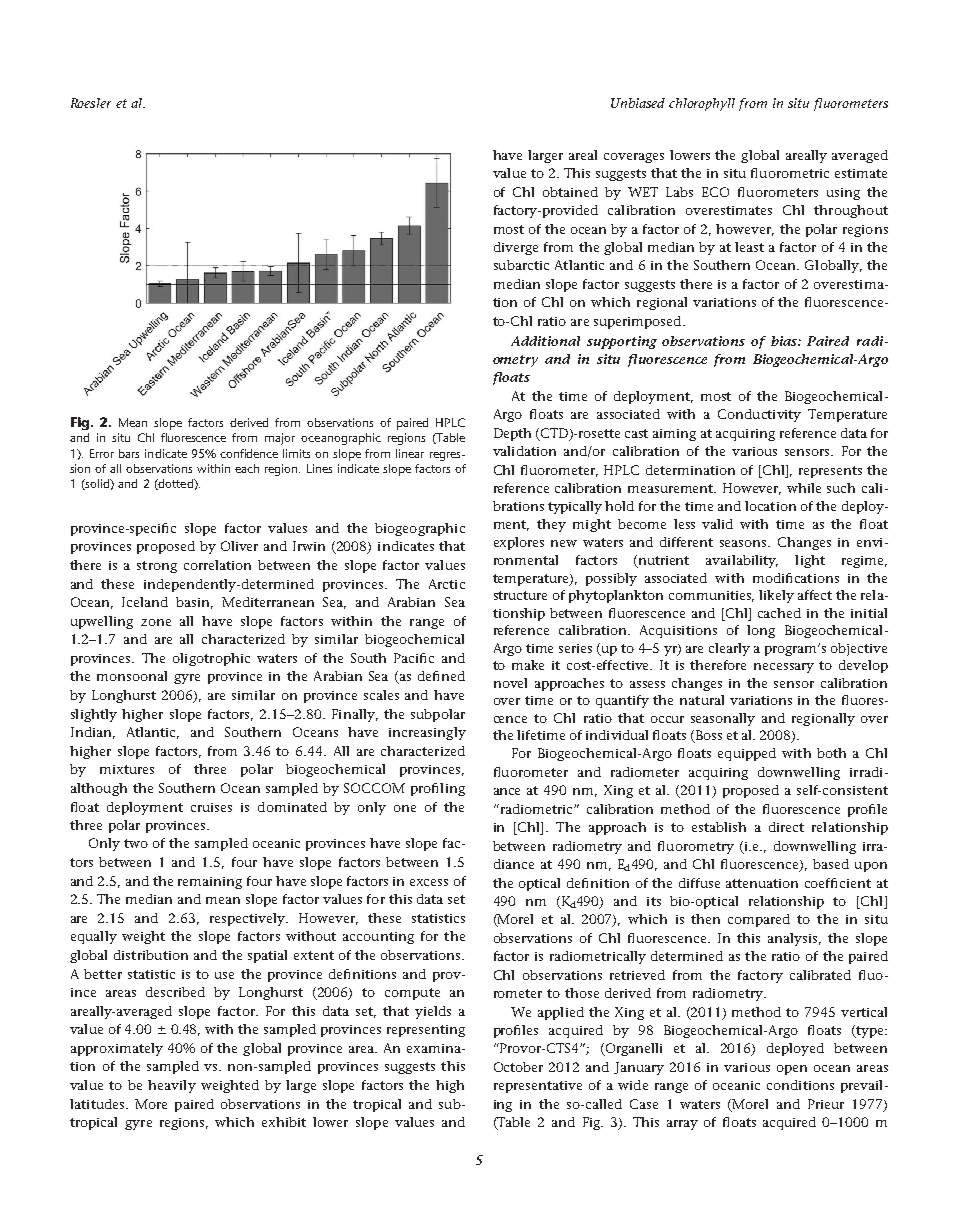 This page has height=1232, width=958. I want to click on chlorophyll, so click(702, 104).
